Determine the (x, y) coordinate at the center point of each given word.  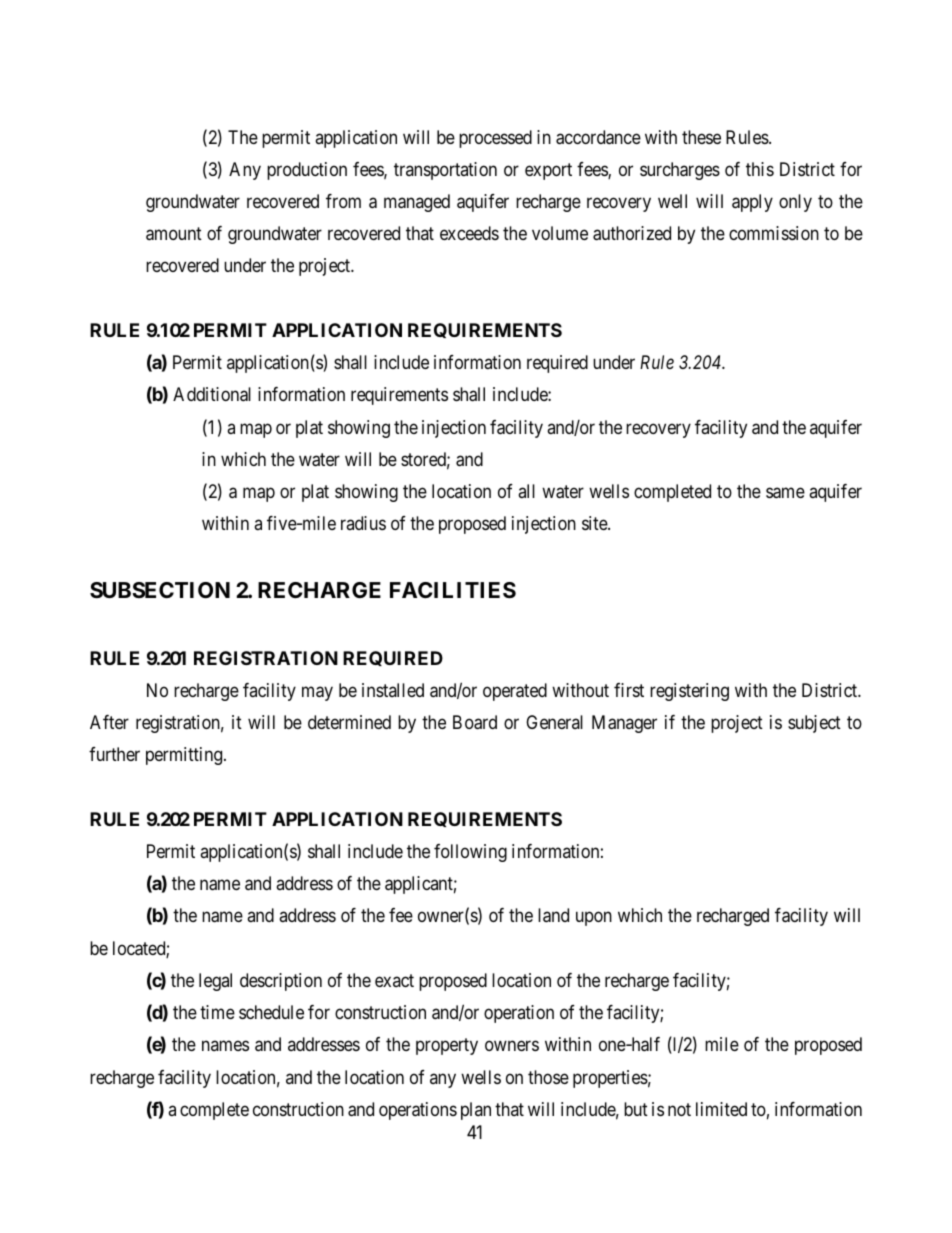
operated (515, 692)
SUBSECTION (160, 590)
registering (689, 692)
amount (174, 234)
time (217, 1012)
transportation (445, 171)
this (760, 169)
